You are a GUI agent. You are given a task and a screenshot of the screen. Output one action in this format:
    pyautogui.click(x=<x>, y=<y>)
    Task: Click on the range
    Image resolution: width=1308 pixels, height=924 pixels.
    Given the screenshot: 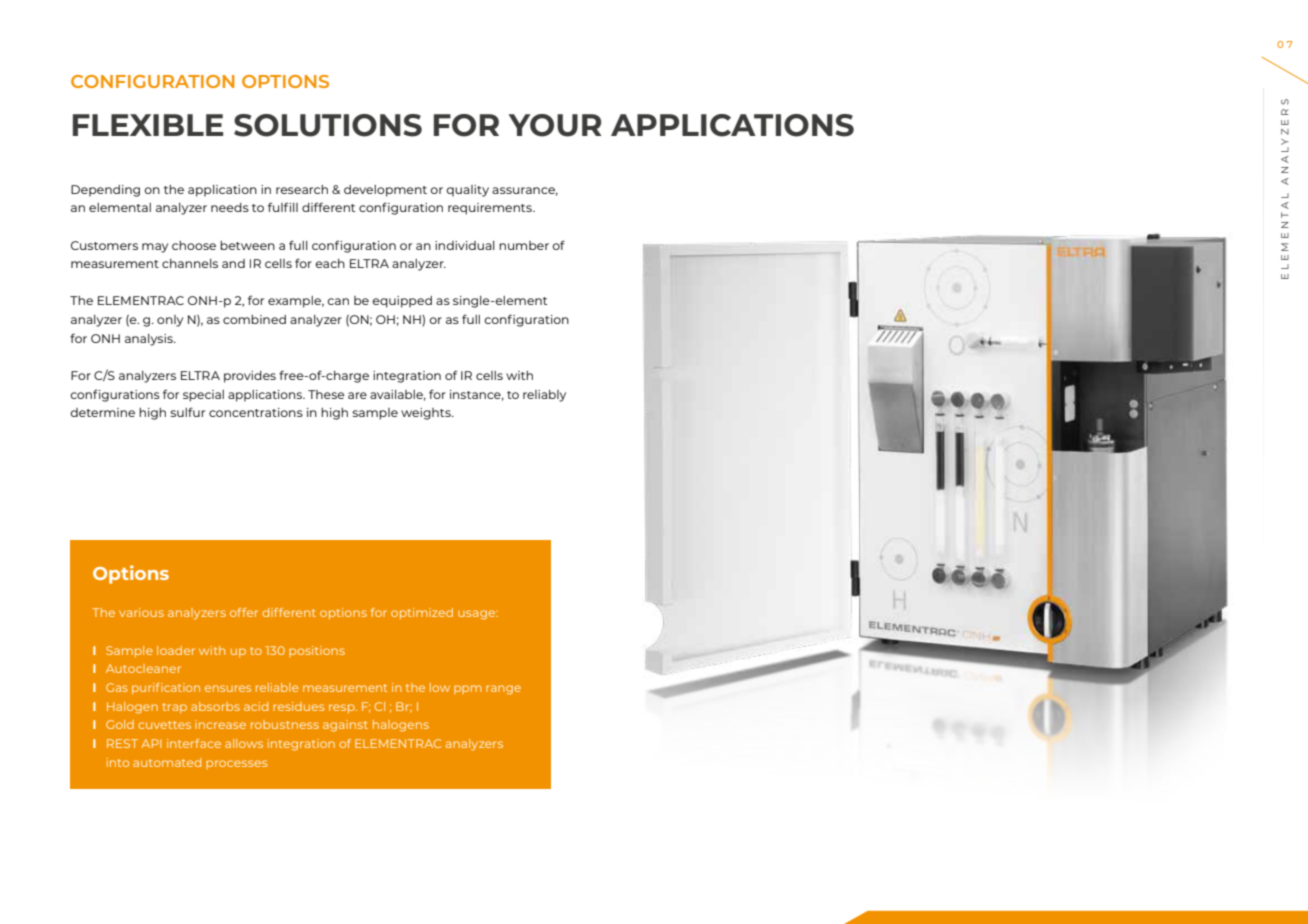 What is the action you would take?
    pyautogui.click(x=503, y=690)
